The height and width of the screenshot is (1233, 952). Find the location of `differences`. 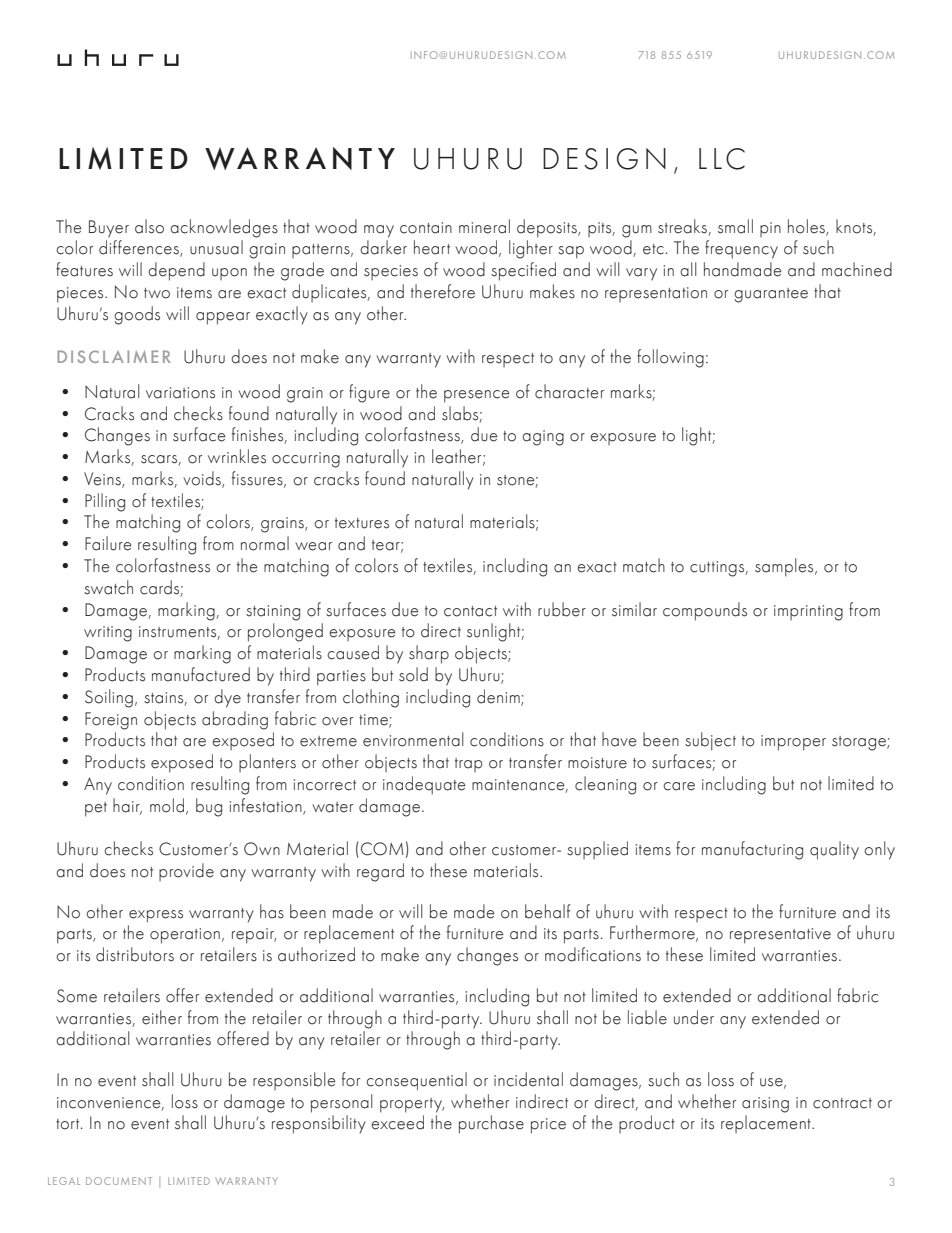

differences is located at coordinates (140, 248).
